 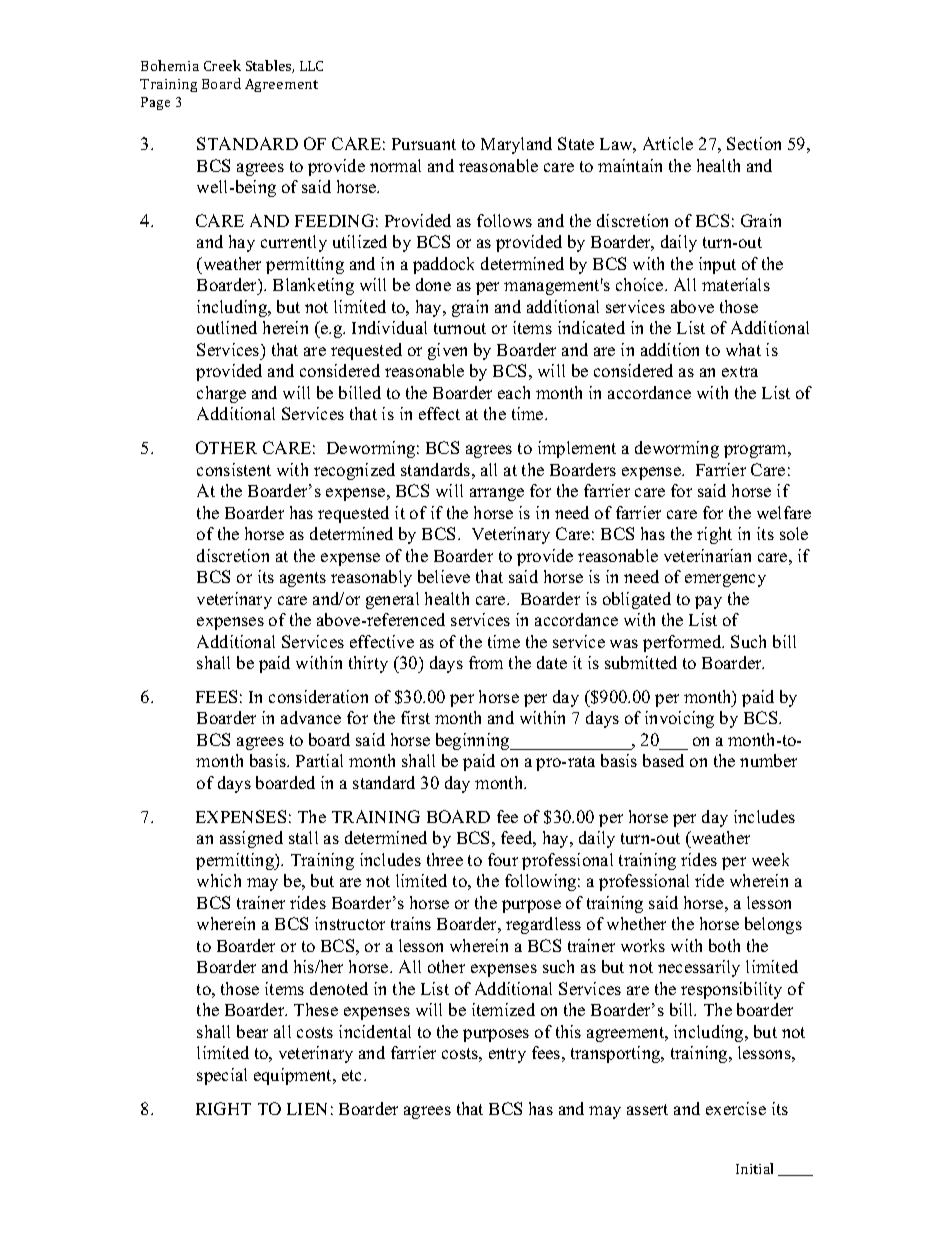 What do you see at coordinates (507, 1055) in the image?
I see `entry` at bounding box center [507, 1055].
